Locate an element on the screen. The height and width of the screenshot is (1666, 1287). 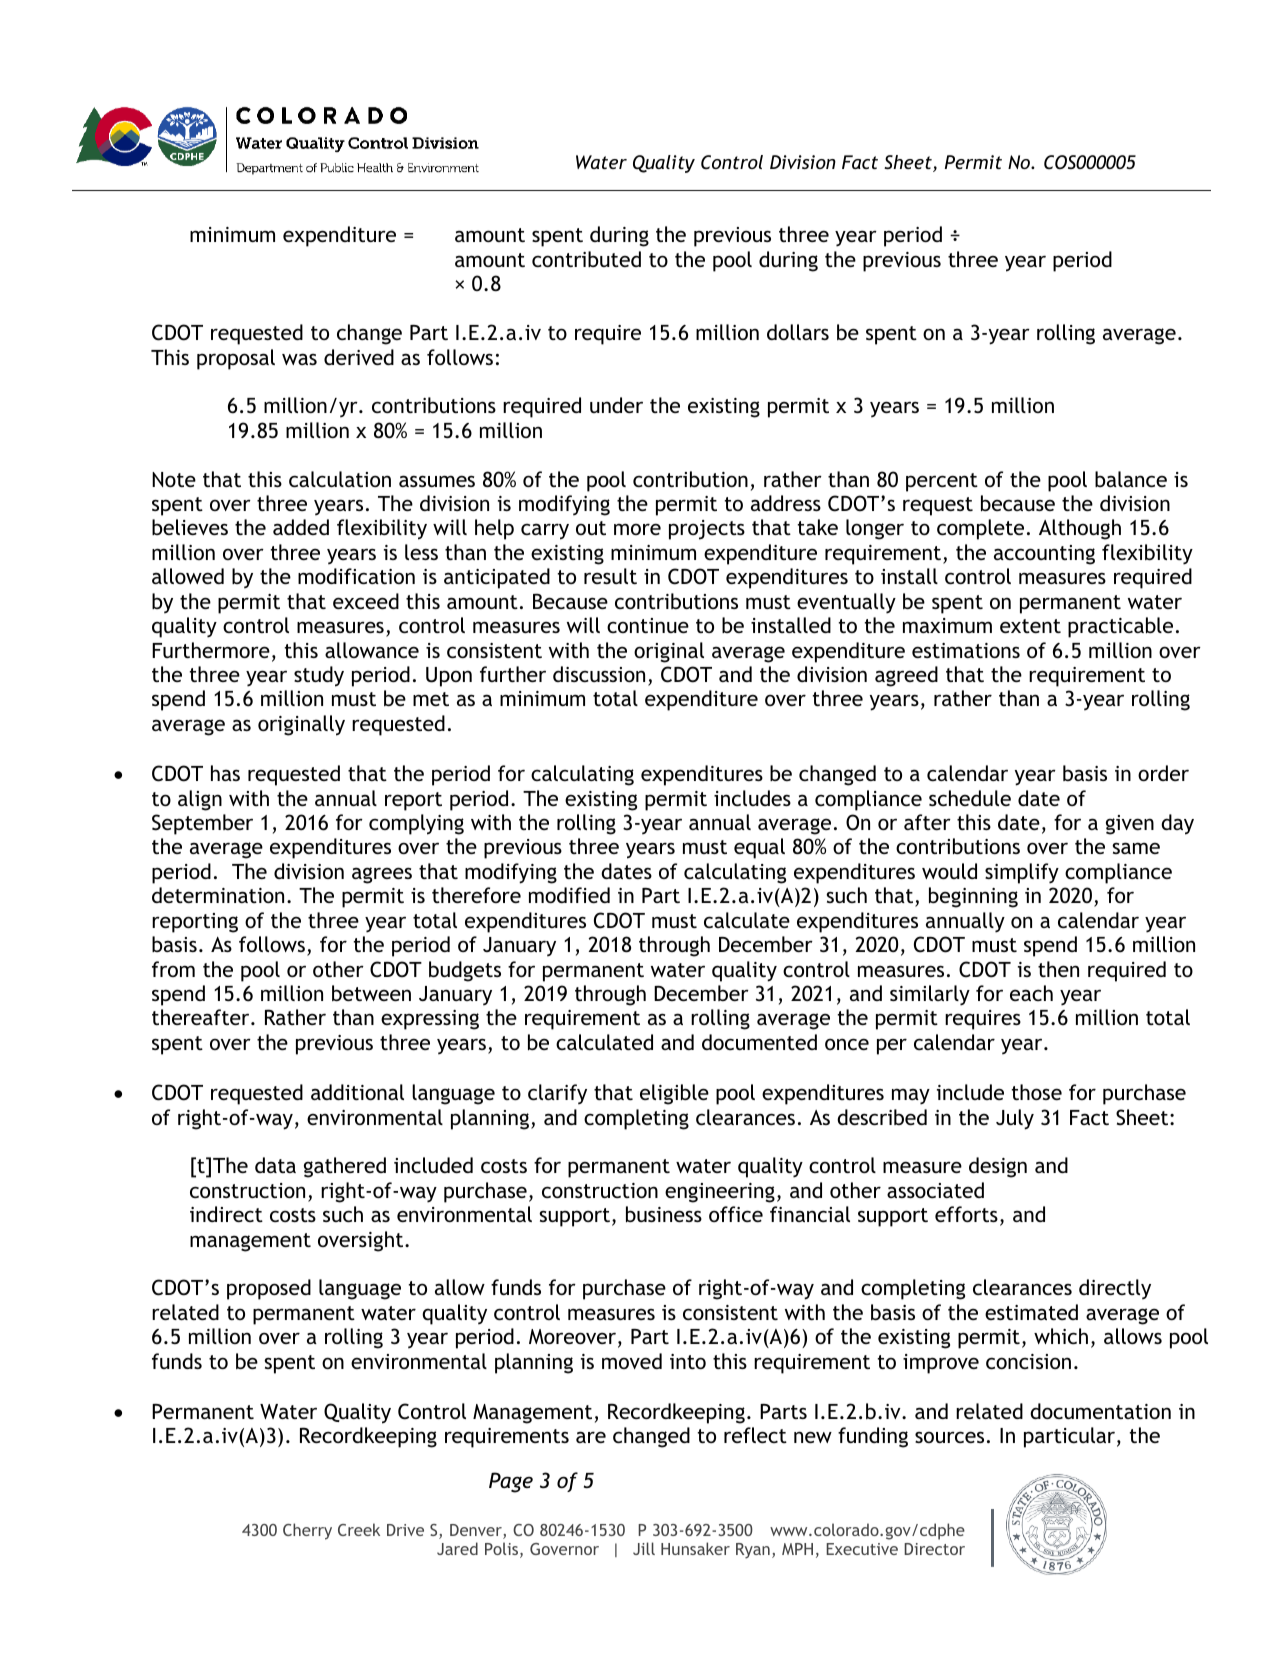
determination is located at coordinates (218, 895).
